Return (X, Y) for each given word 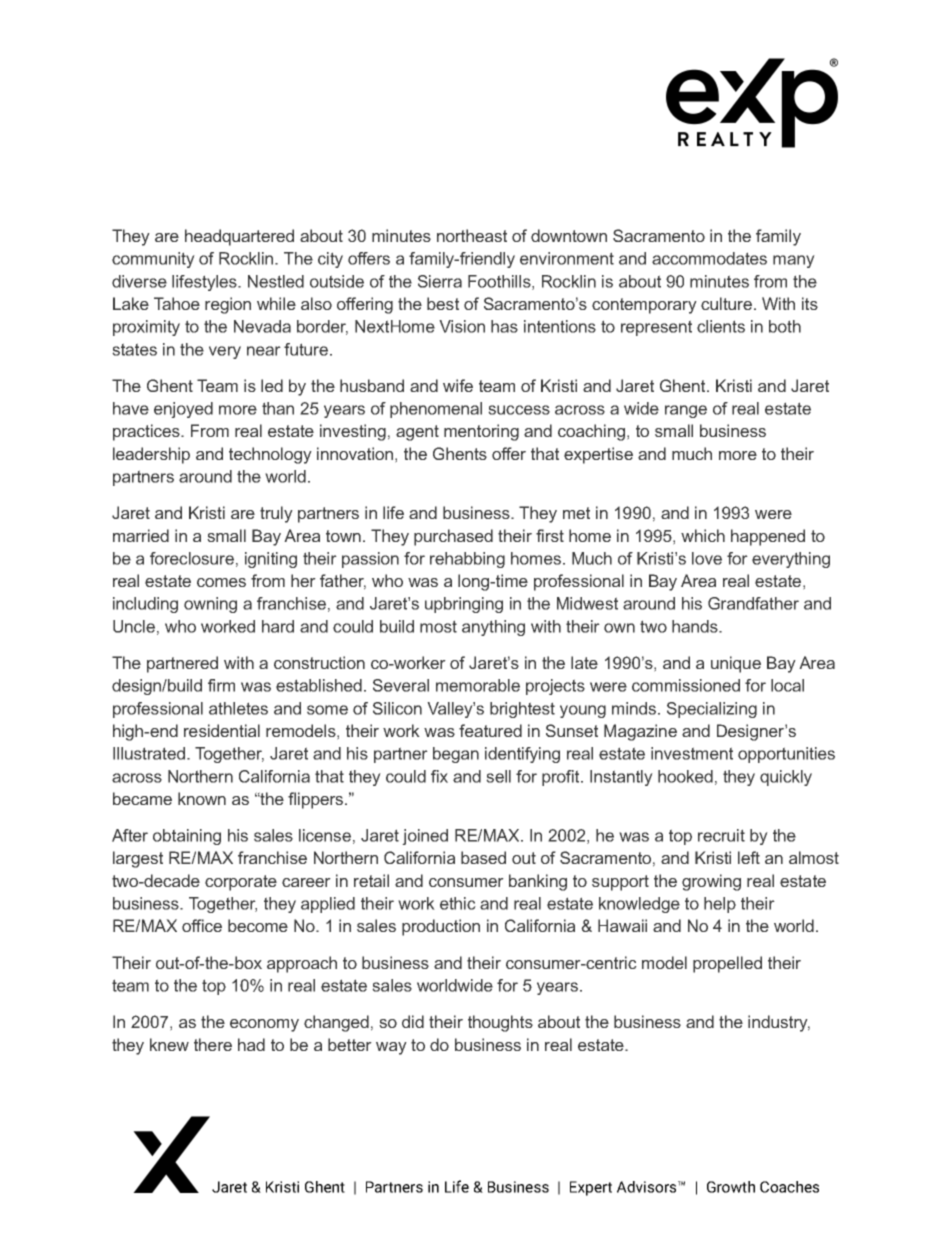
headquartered (239, 237)
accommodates (709, 258)
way (391, 1048)
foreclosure (192, 558)
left (749, 857)
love (707, 558)
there (213, 1044)
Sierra (440, 281)
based (483, 857)
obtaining (187, 837)
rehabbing (467, 560)
